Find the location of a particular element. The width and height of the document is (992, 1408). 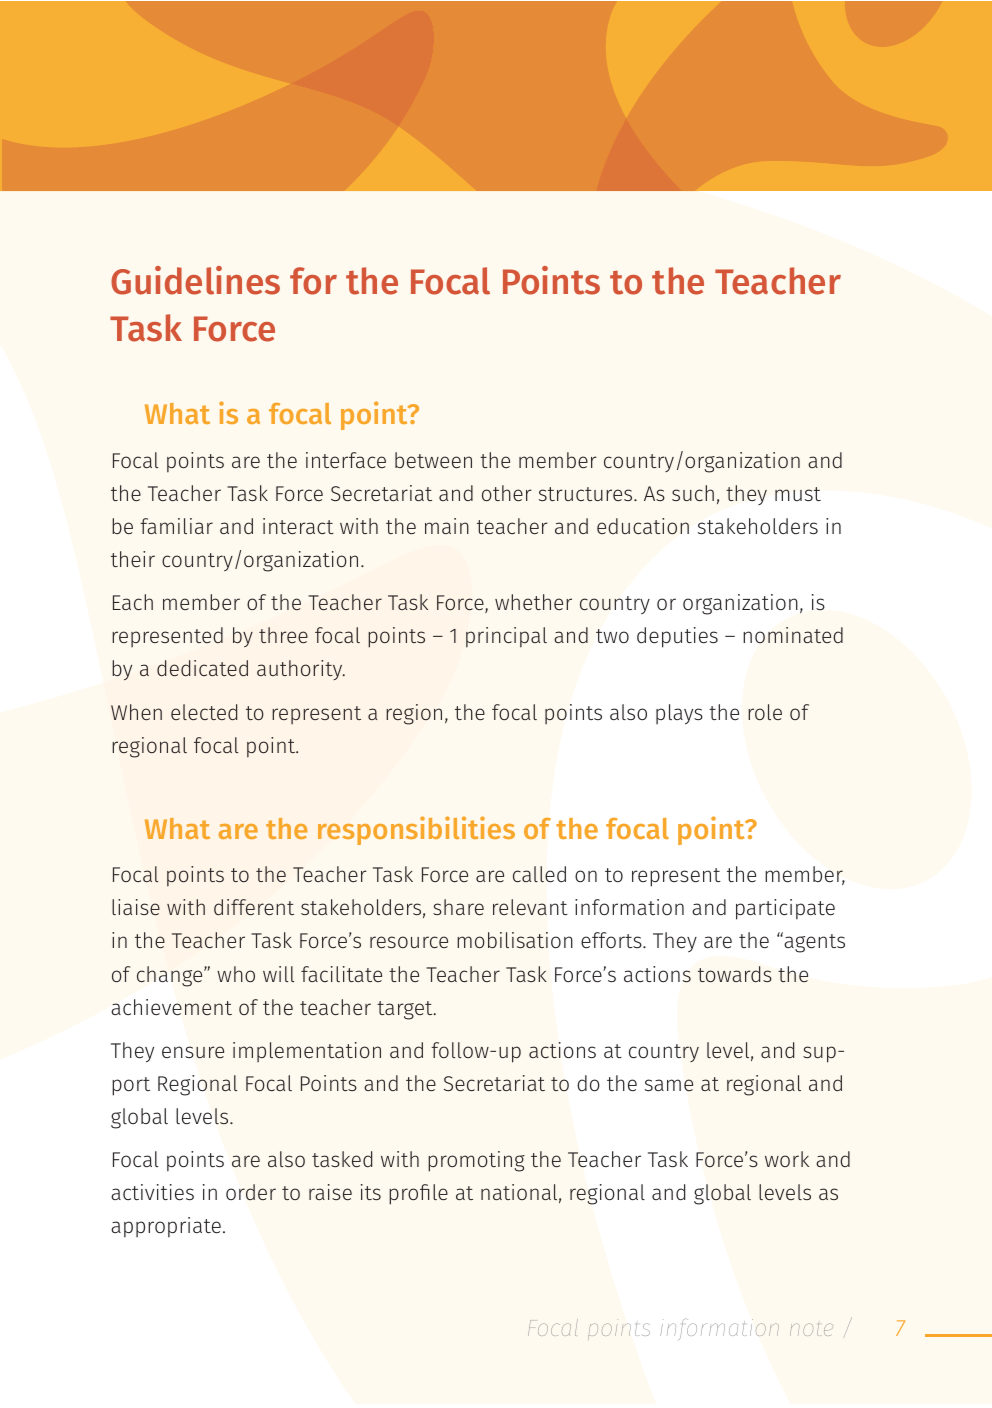

same is located at coordinates (669, 1085).
